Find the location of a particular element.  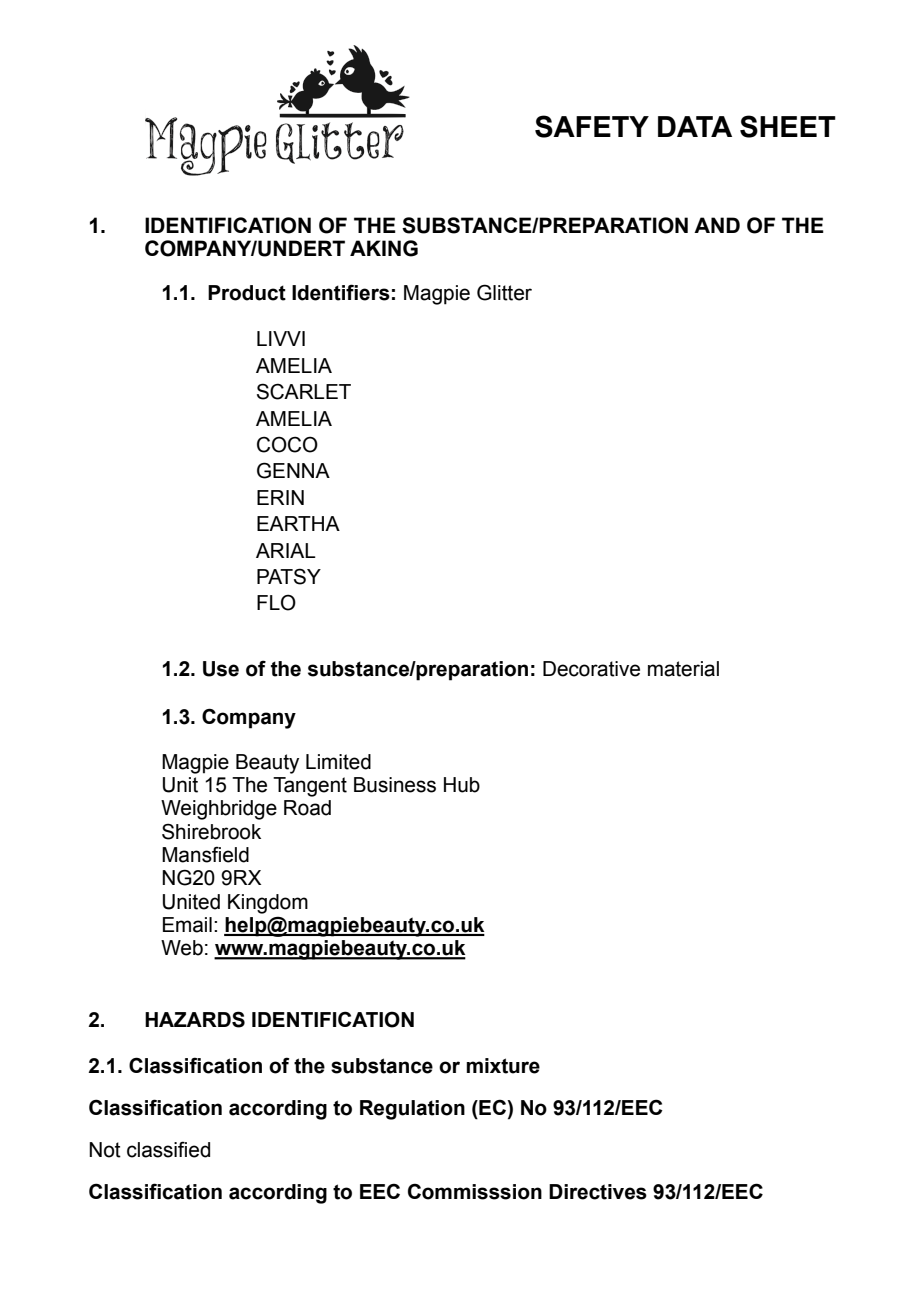

Regulation is located at coordinates (412, 1110).
